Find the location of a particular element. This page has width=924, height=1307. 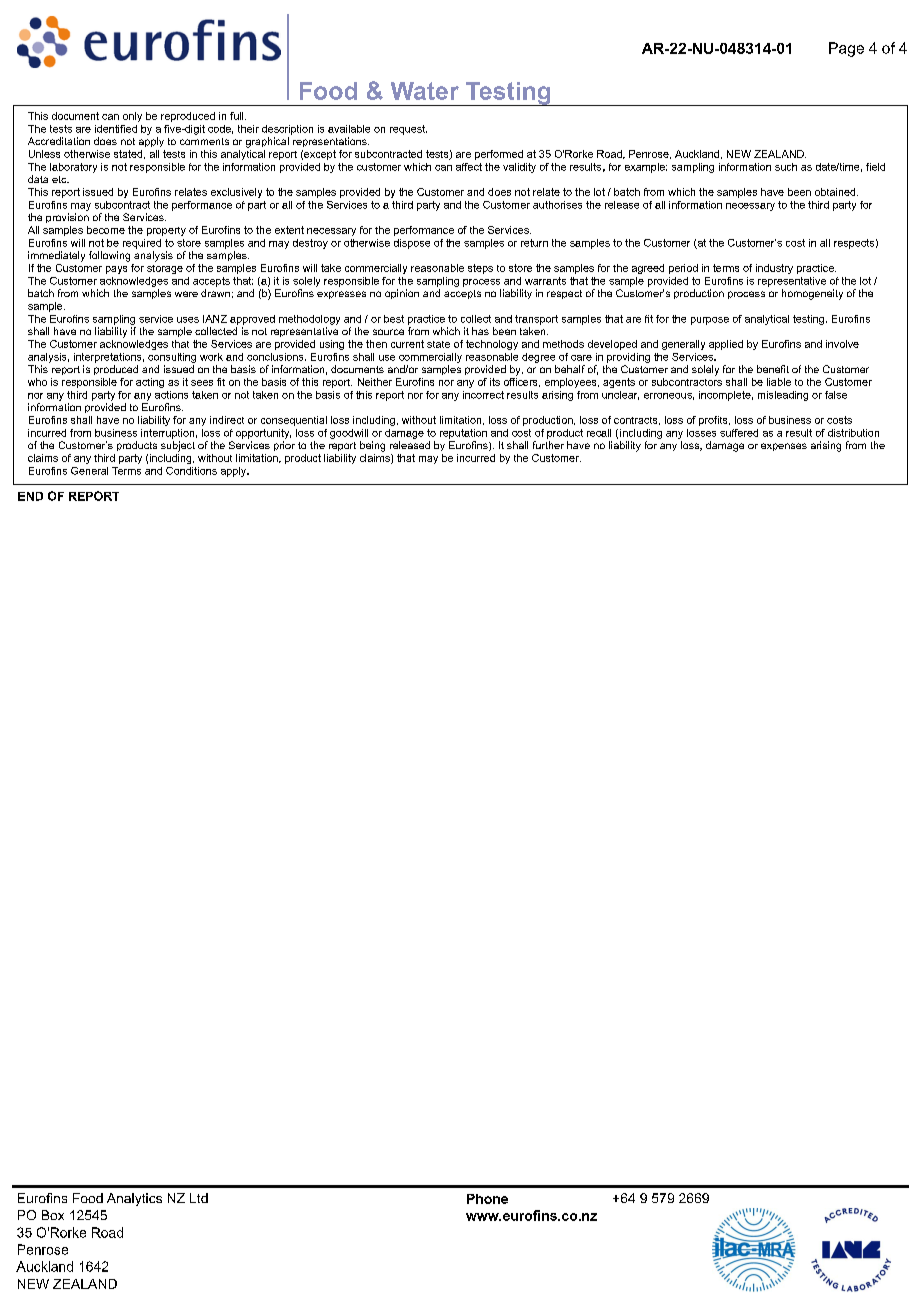

Ltd is located at coordinates (199, 1198).
